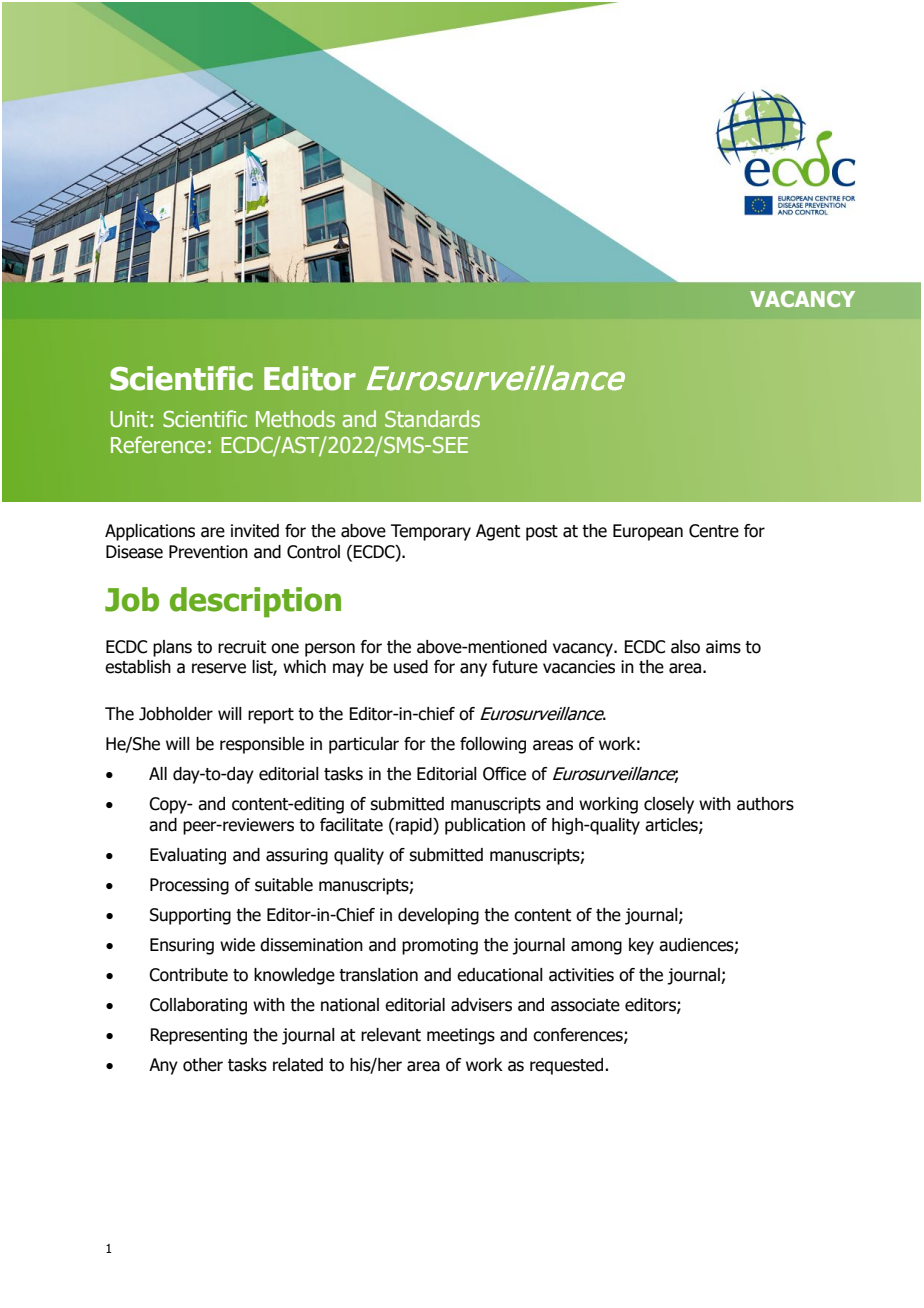 The width and height of the screenshot is (924, 1308). Describe the element at coordinates (432, 418) in the screenshot. I see `Standards` at that location.
